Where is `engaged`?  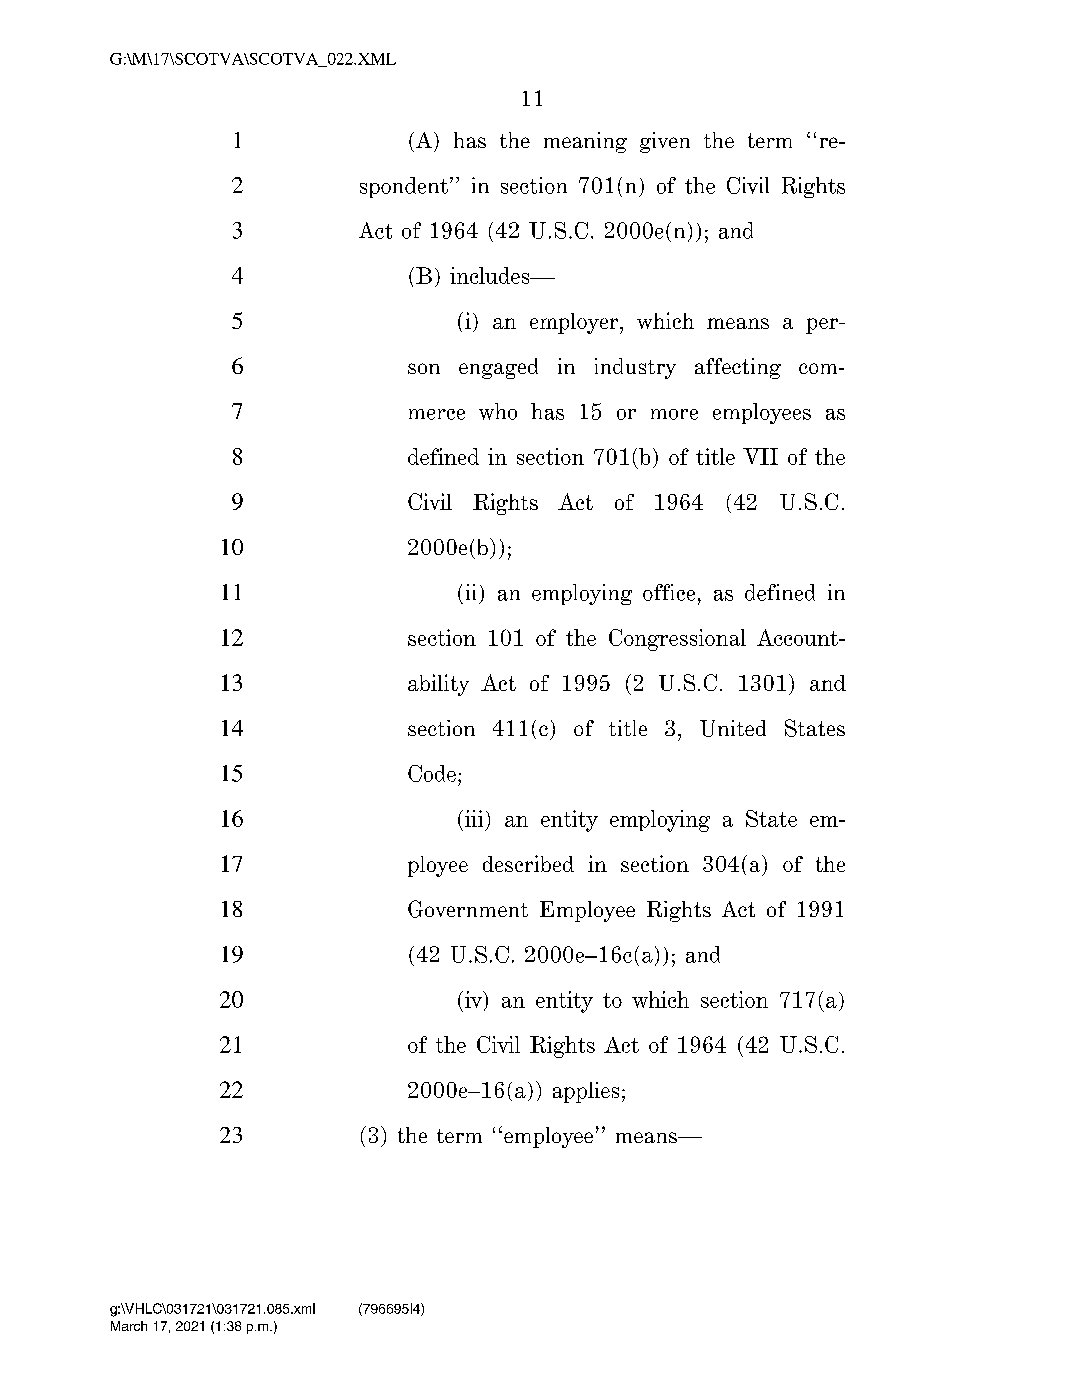 engaged is located at coordinates (498, 368).
